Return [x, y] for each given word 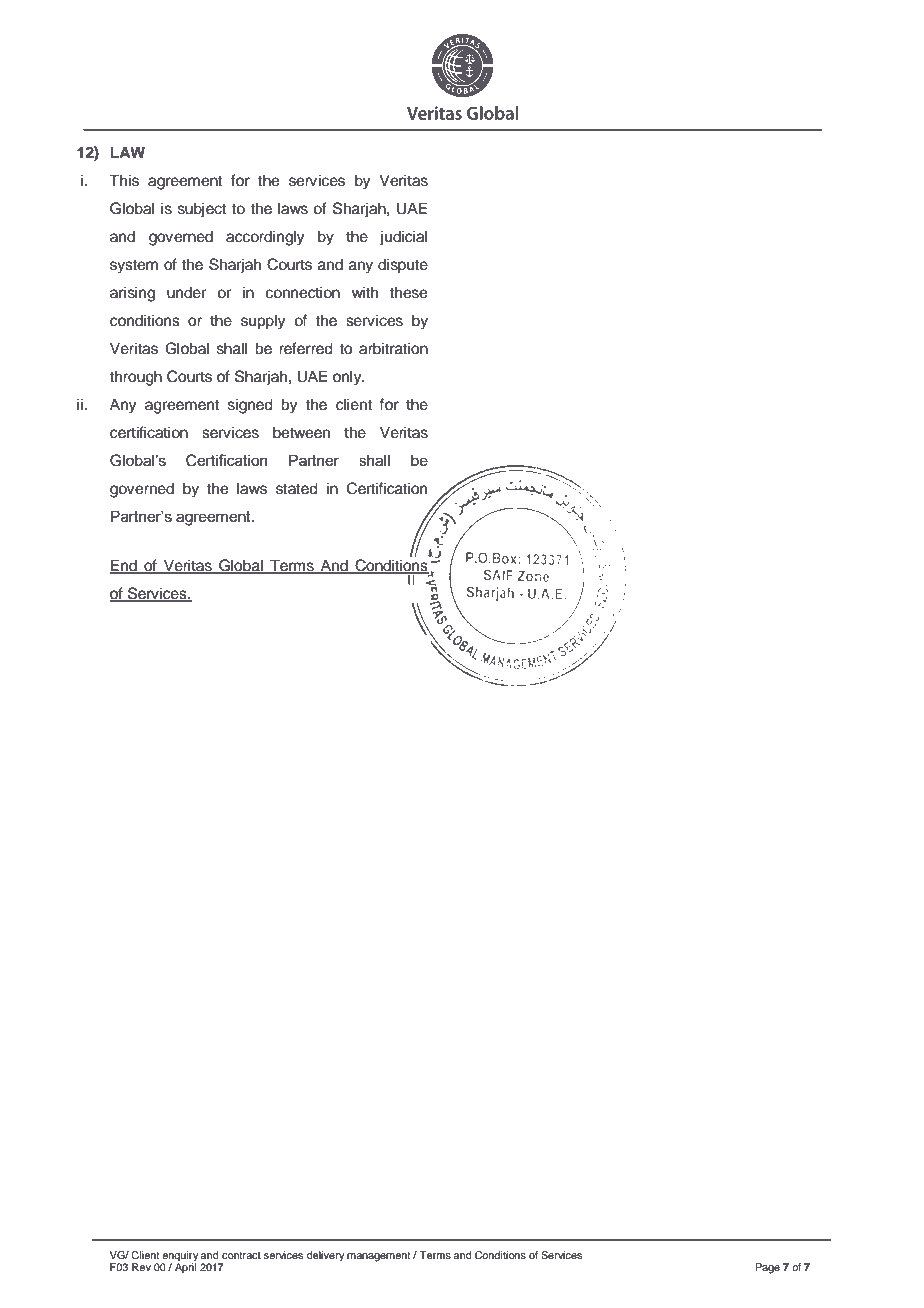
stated [297, 488]
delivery [325, 1256]
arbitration [393, 348]
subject [202, 210]
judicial [403, 238]
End [124, 566]
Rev [141, 1267]
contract [241, 1255]
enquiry [179, 1257]
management [378, 1257]
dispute [403, 266]
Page [767, 1268]
